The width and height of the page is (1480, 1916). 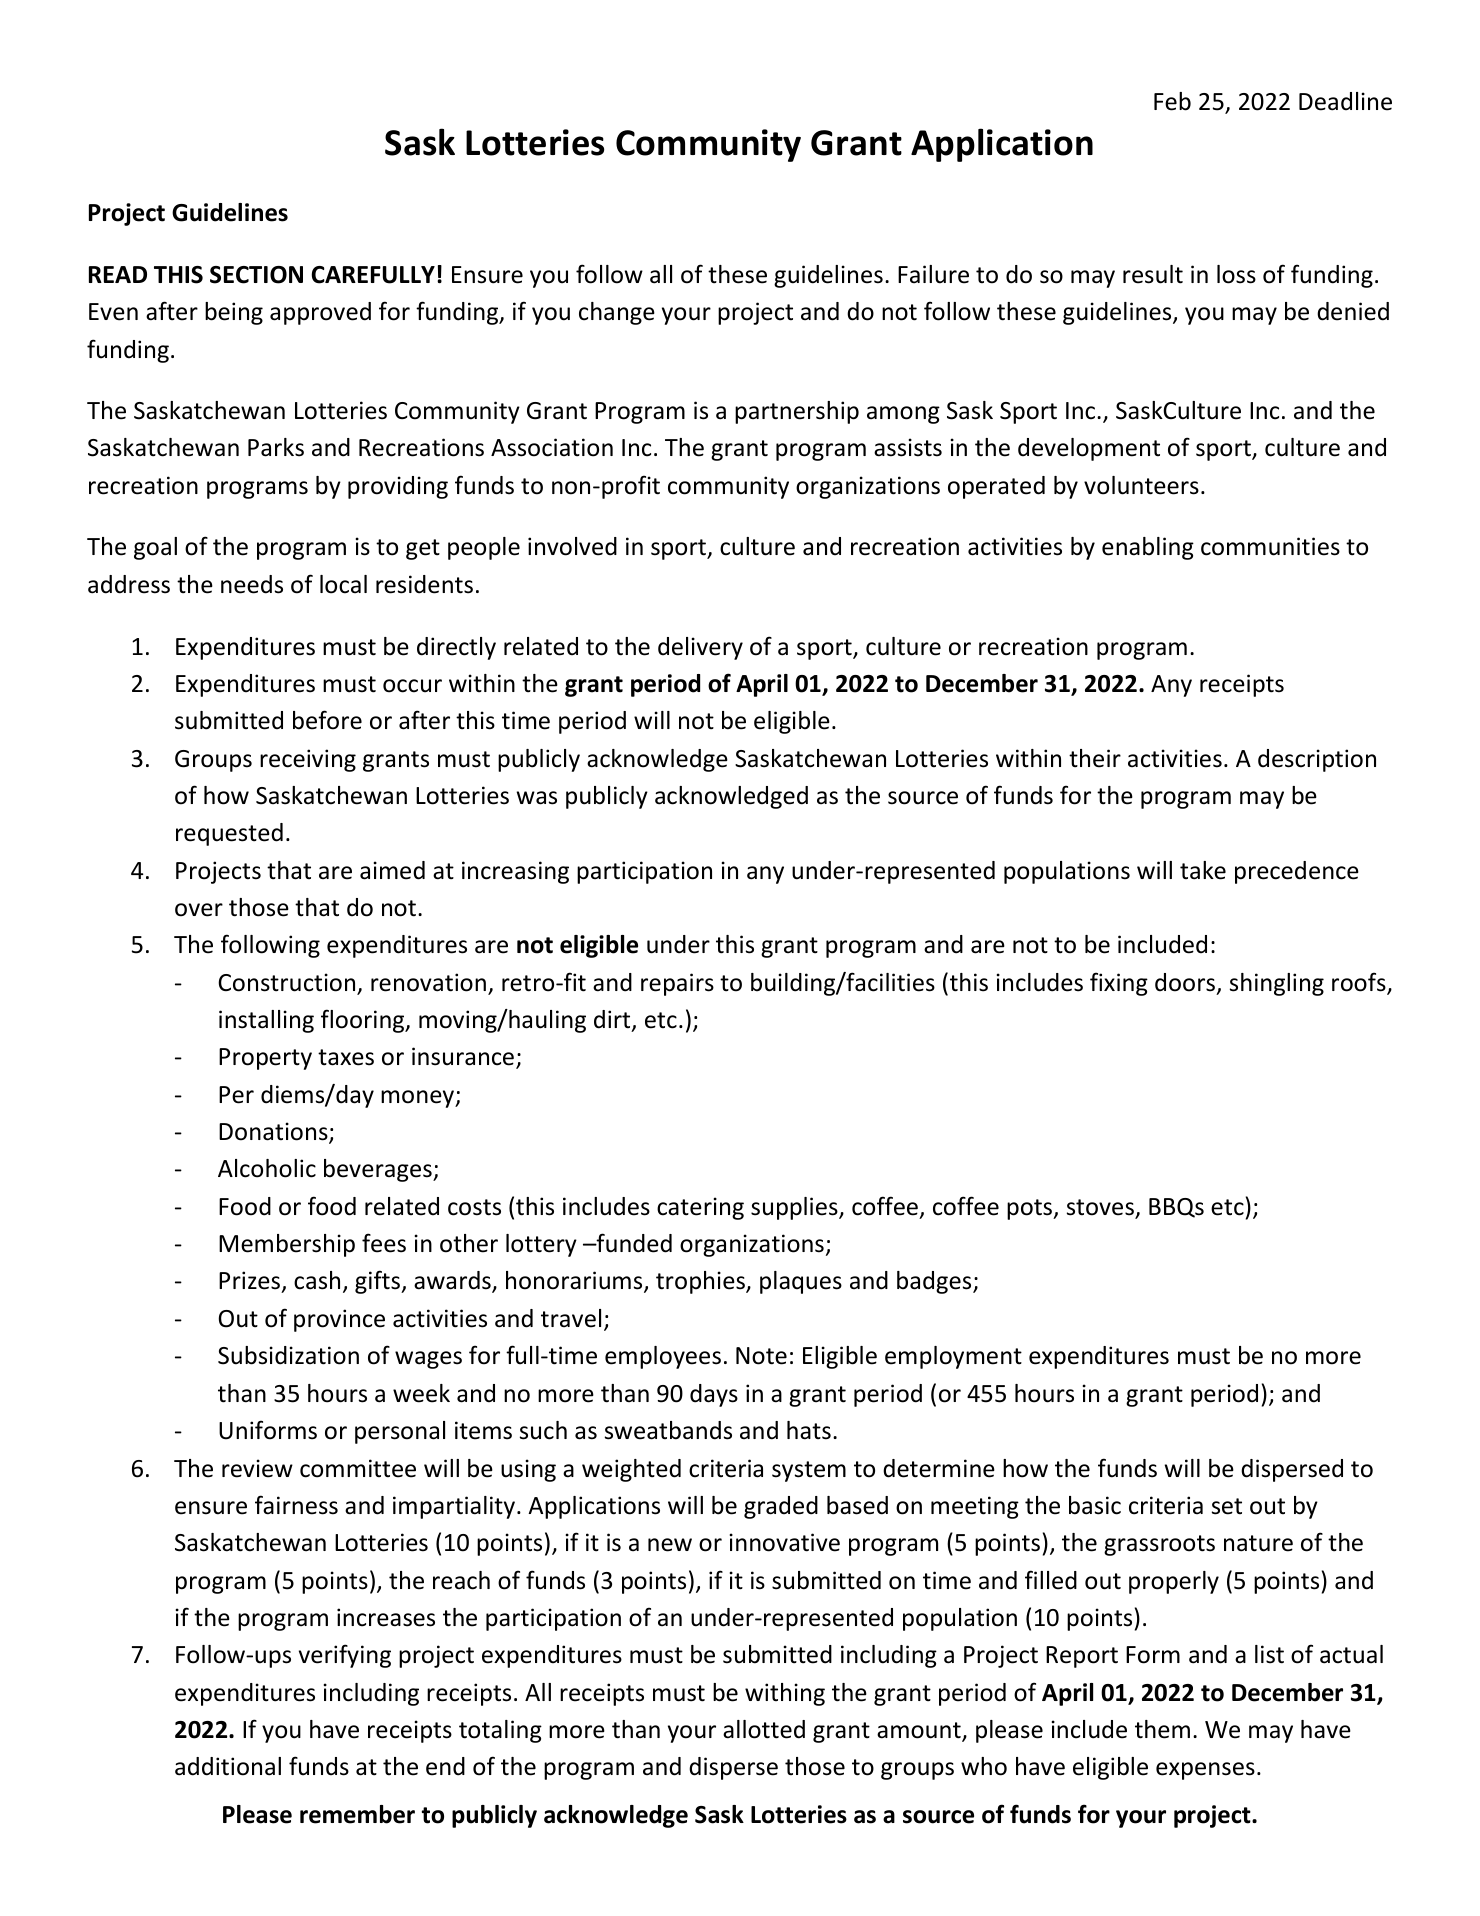 I want to click on additional, so click(x=228, y=1766).
